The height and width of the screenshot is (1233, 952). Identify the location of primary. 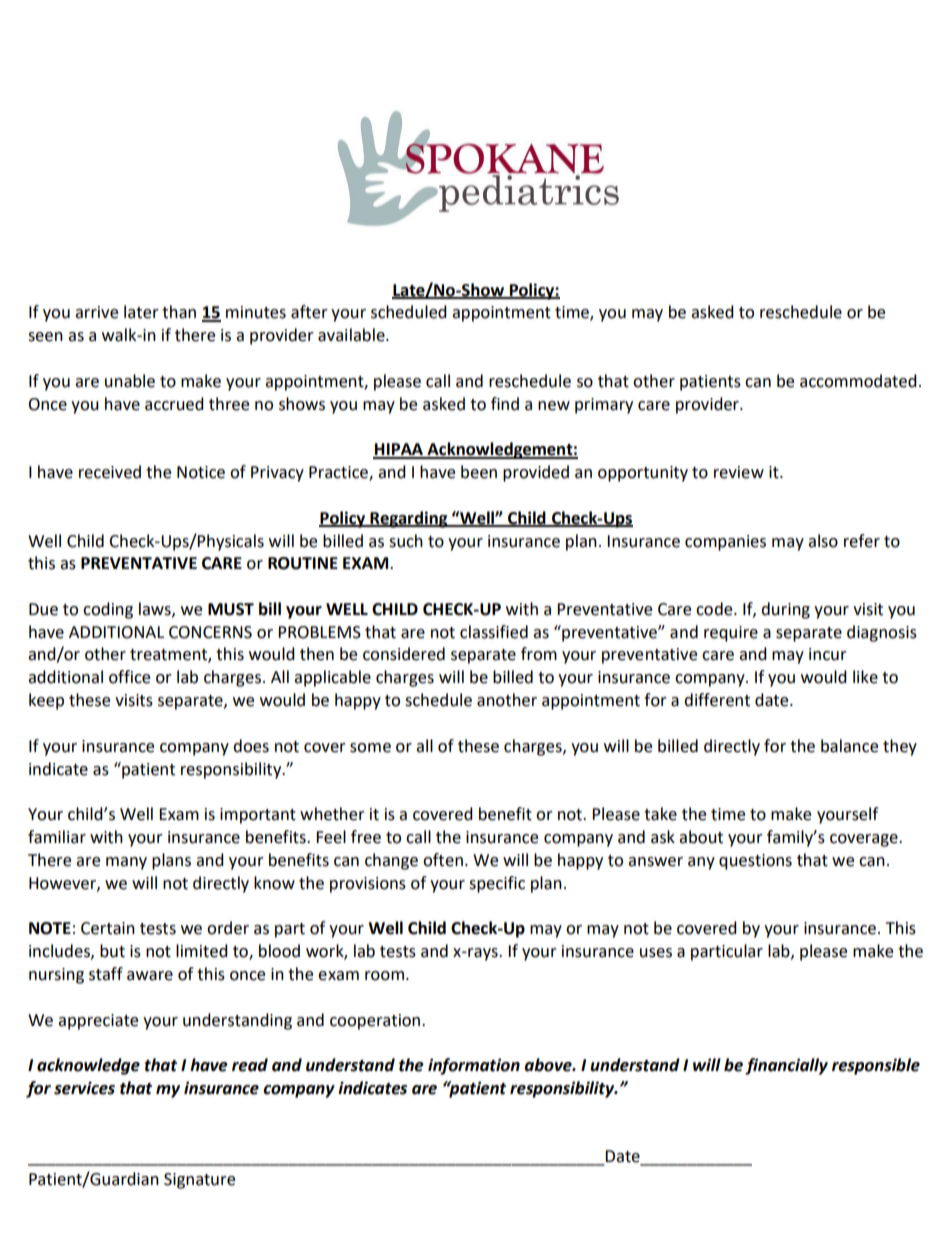
(604, 406).
